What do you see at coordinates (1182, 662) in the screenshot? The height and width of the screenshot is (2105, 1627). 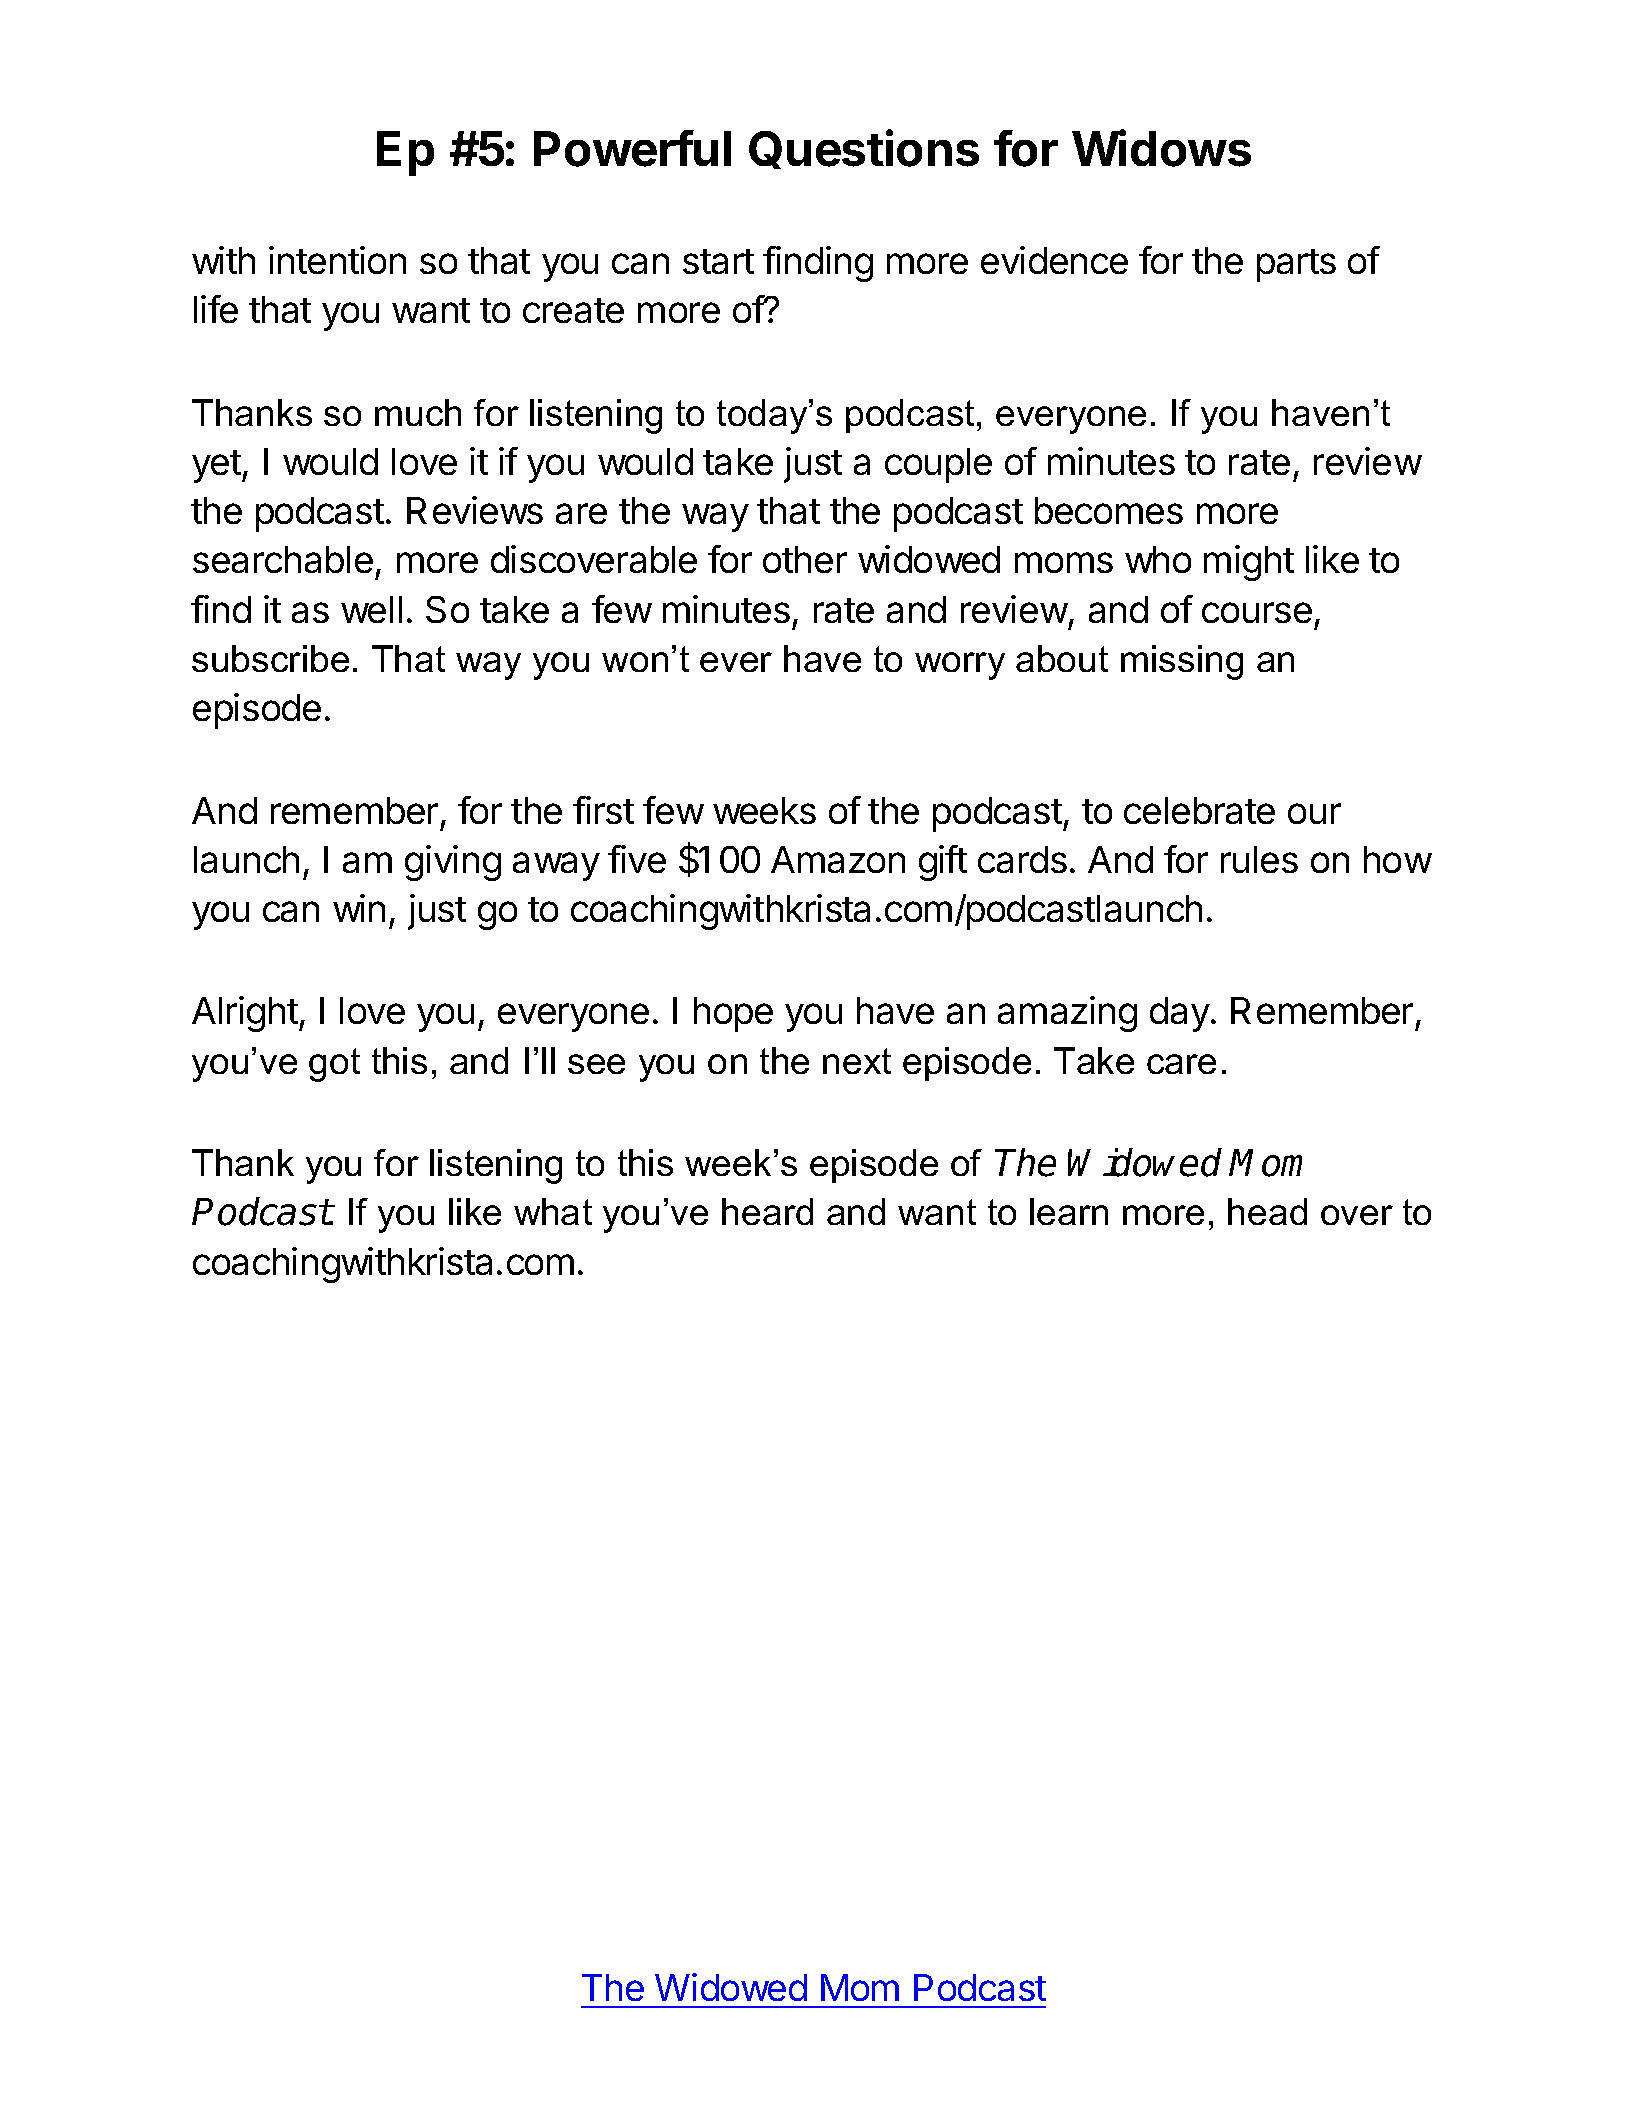 I see `missing` at bounding box center [1182, 662].
